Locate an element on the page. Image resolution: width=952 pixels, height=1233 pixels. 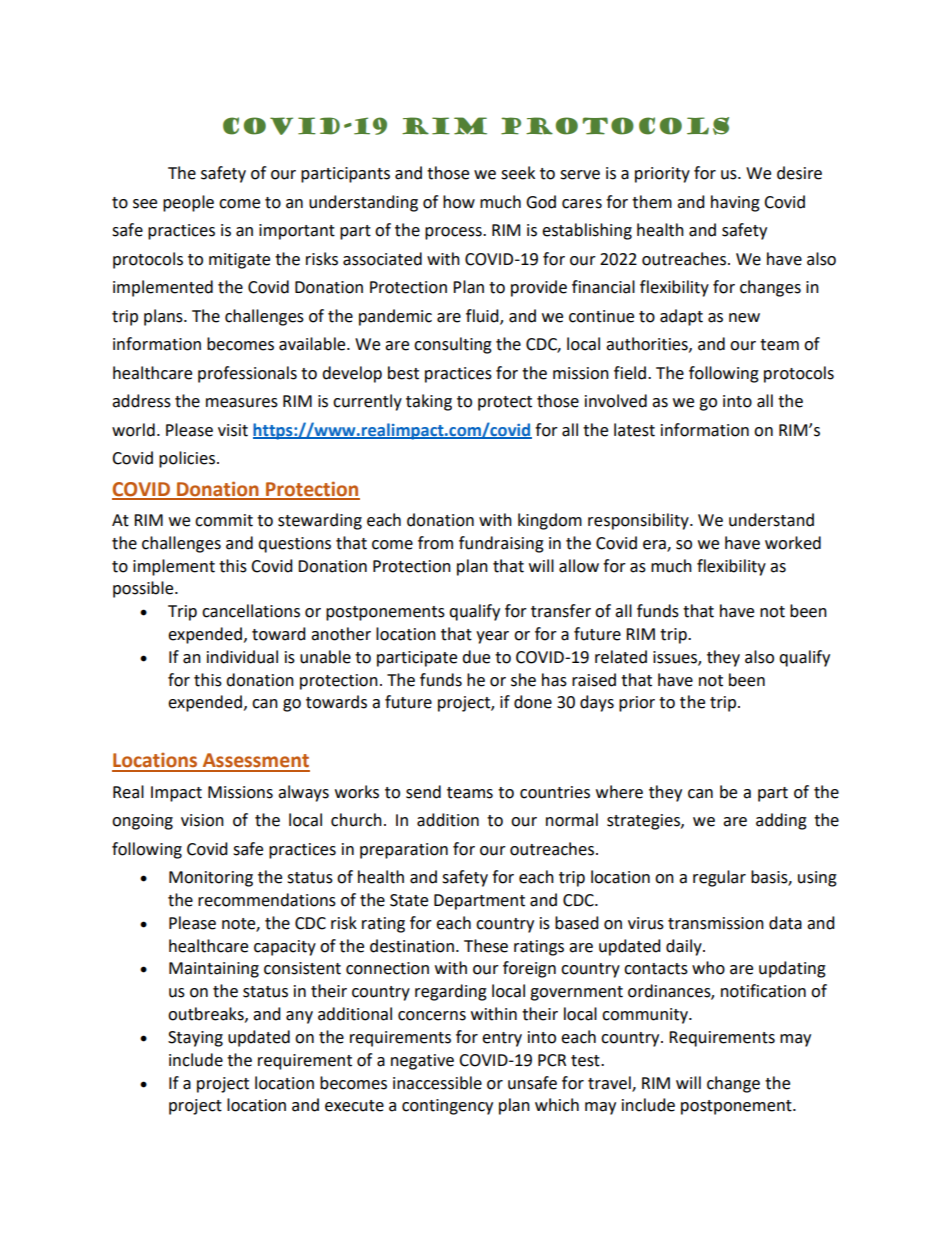
taking is located at coordinates (429, 402).
